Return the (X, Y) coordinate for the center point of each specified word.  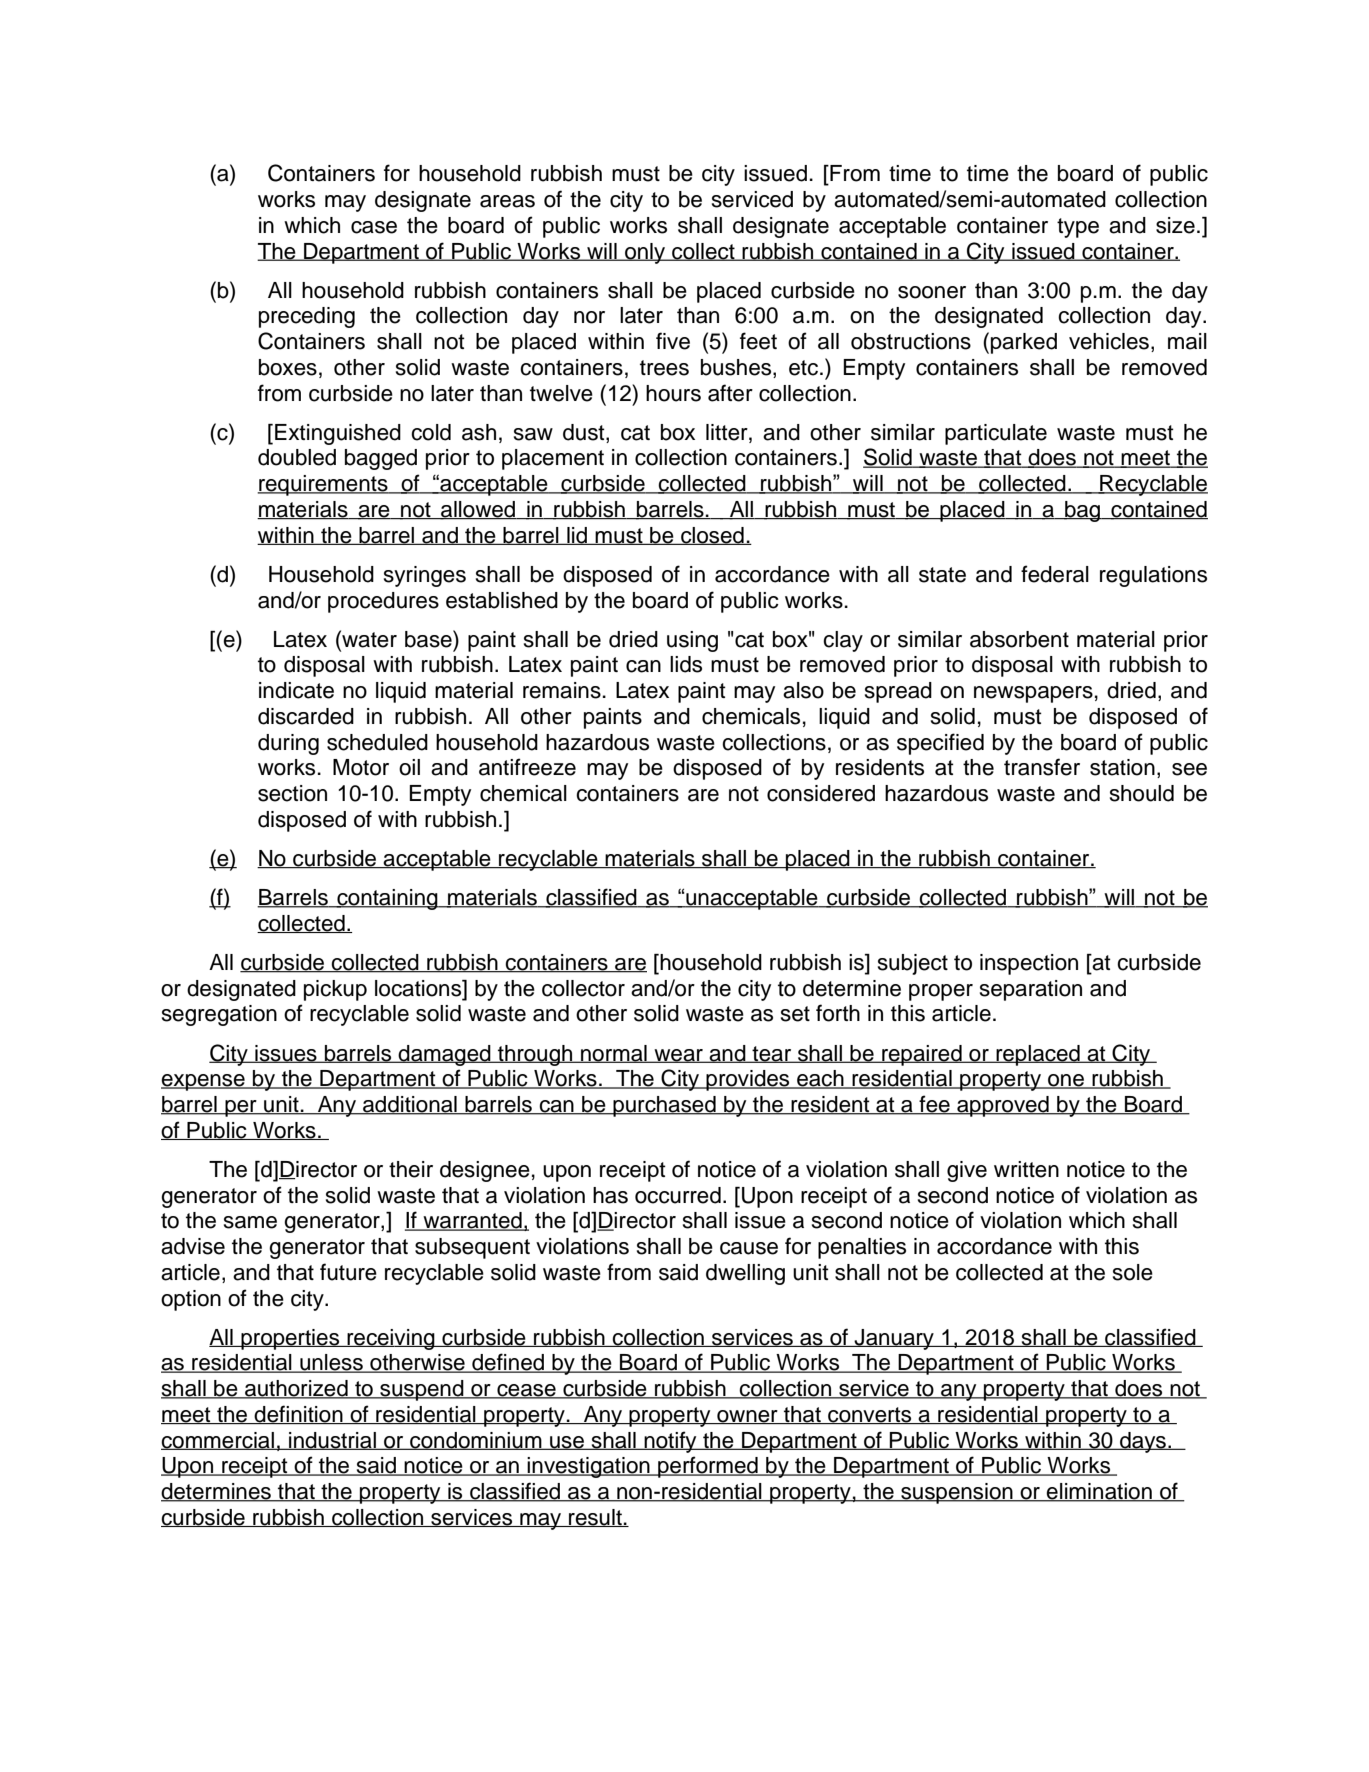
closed (712, 536)
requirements (323, 485)
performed (708, 1467)
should (1142, 793)
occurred (678, 1195)
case (374, 227)
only (645, 253)
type (1078, 228)
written (1026, 1169)
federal (1055, 574)
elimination (1099, 1492)
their (411, 1169)
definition (299, 1414)
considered (821, 793)
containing (387, 899)
